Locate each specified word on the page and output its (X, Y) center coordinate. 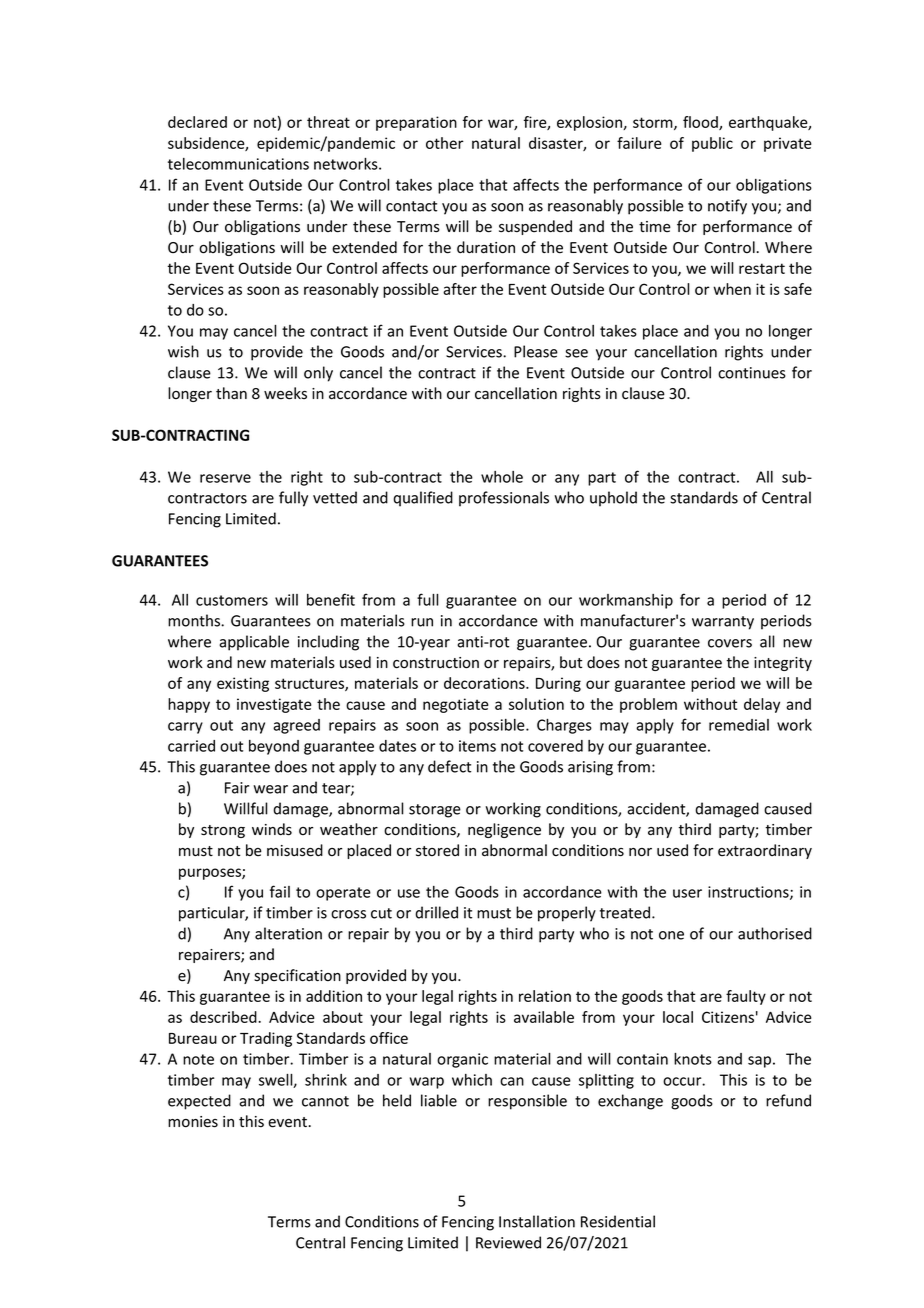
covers (730, 643)
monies (193, 1122)
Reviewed (508, 1242)
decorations (485, 683)
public (712, 144)
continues (752, 373)
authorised (775, 933)
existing (243, 684)
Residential (618, 1221)
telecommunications (238, 164)
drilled (436, 912)
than (231, 393)
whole (502, 477)
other (445, 143)
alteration (288, 933)
